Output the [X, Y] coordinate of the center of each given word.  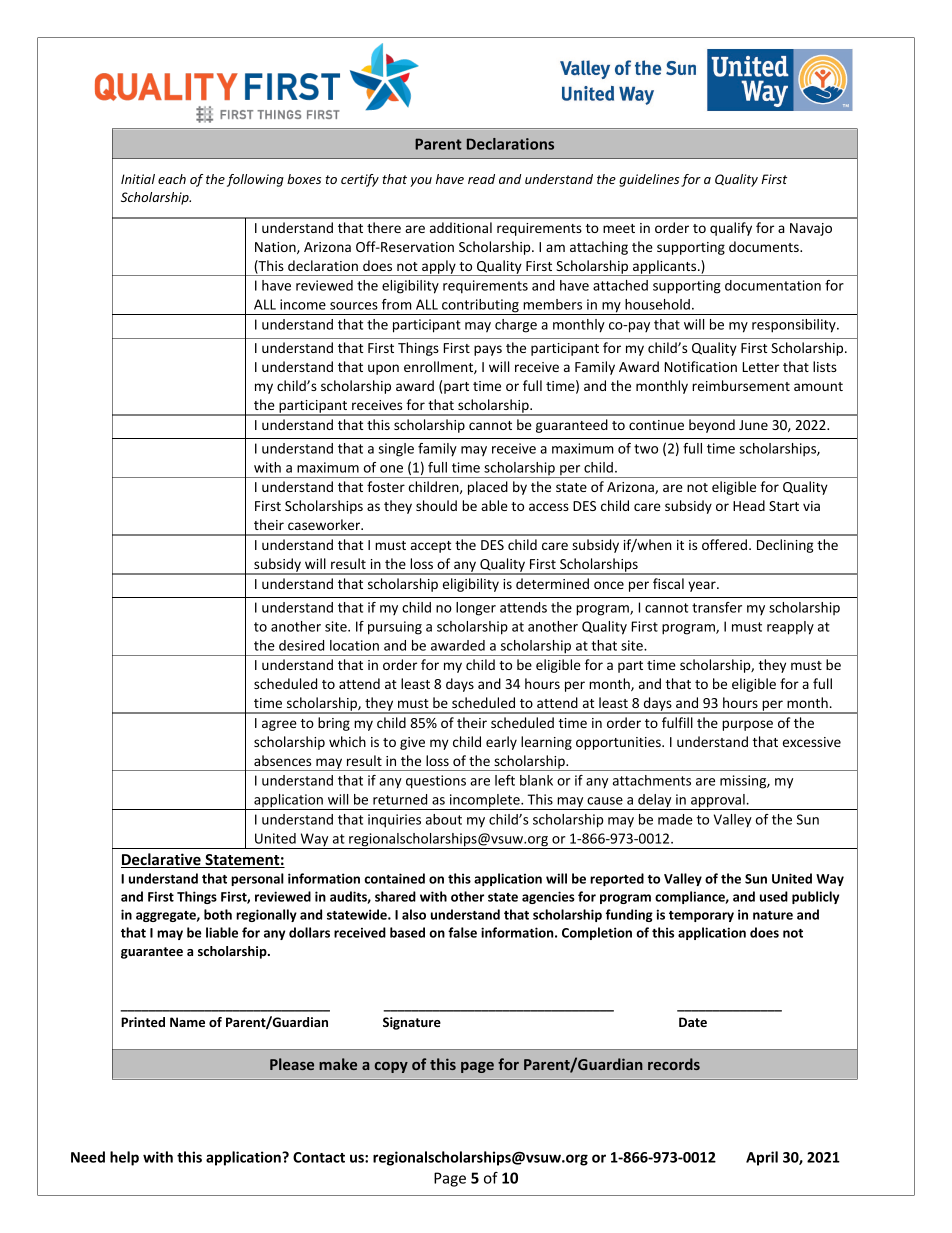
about [444, 819]
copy [391, 1067]
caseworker [325, 524]
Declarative [162, 860]
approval [718, 802]
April [762, 1158]
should [436, 505]
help [124, 1158]
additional [461, 227]
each [172, 179]
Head [749, 505]
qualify [731, 229]
